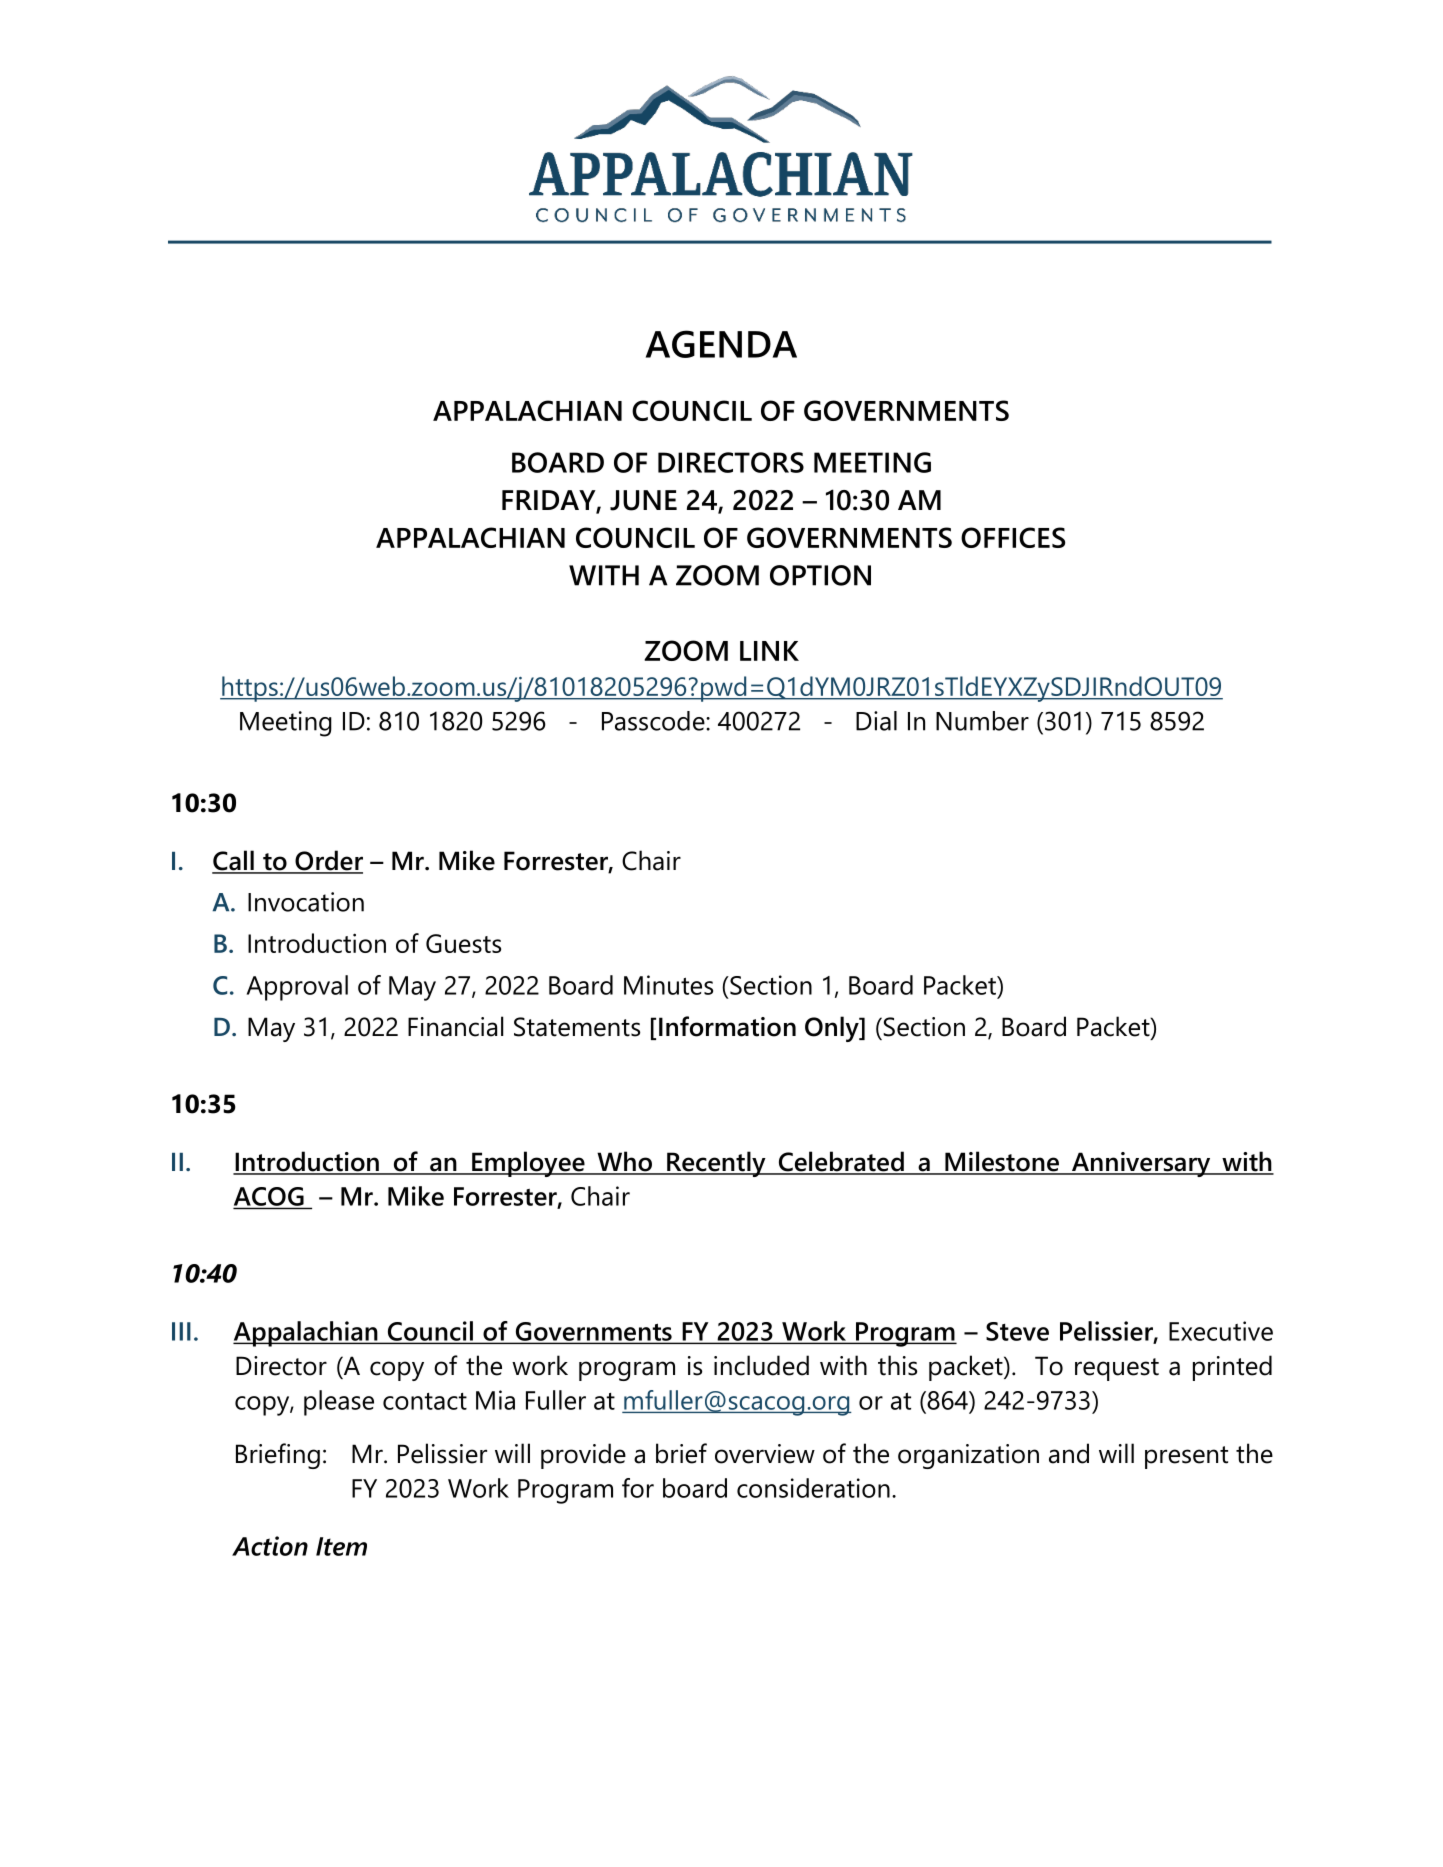 This screenshot has width=1443, height=1867. I want to click on JUNE, so click(643, 500).
